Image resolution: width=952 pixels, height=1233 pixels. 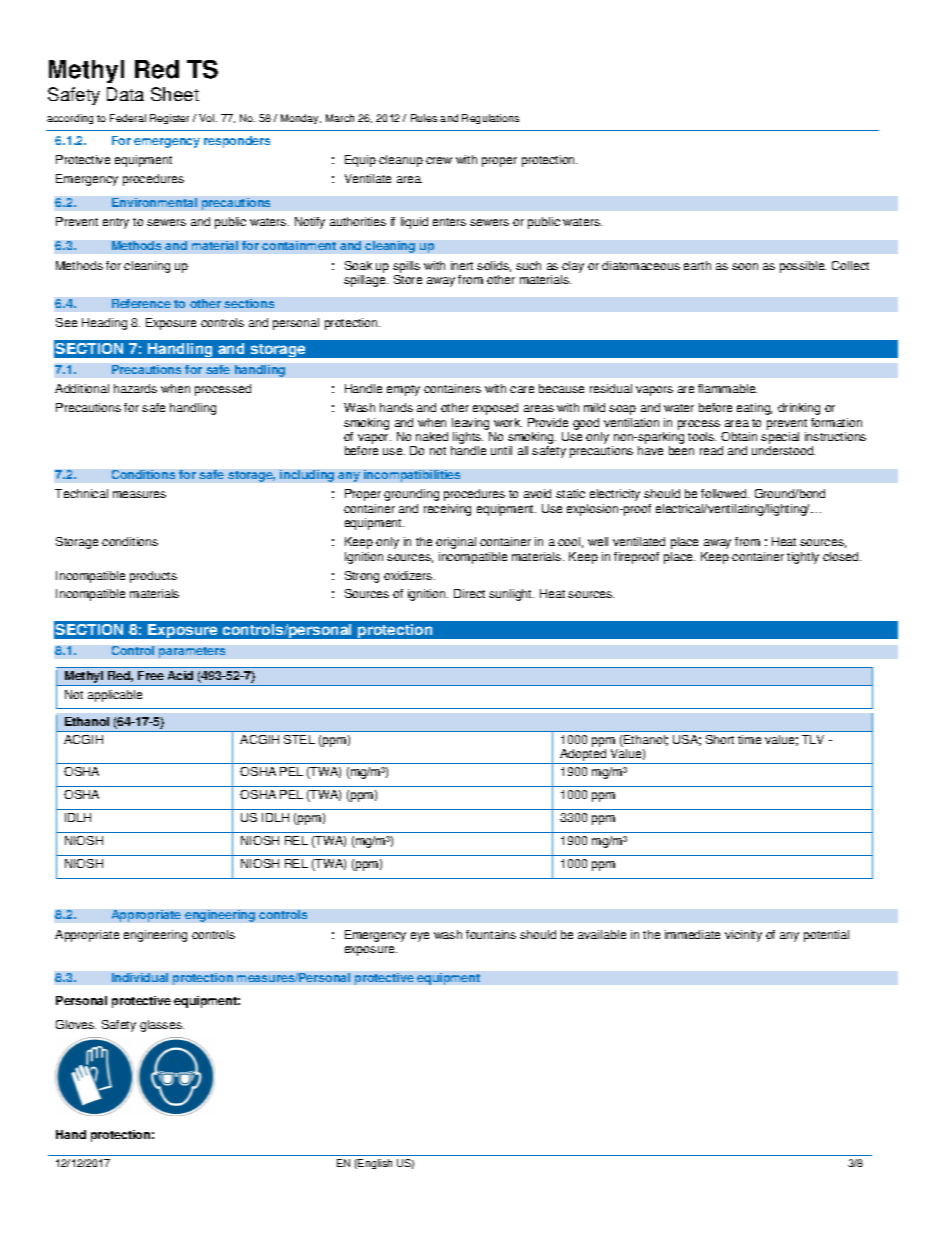 I want to click on Adopted, so click(x=583, y=756).
